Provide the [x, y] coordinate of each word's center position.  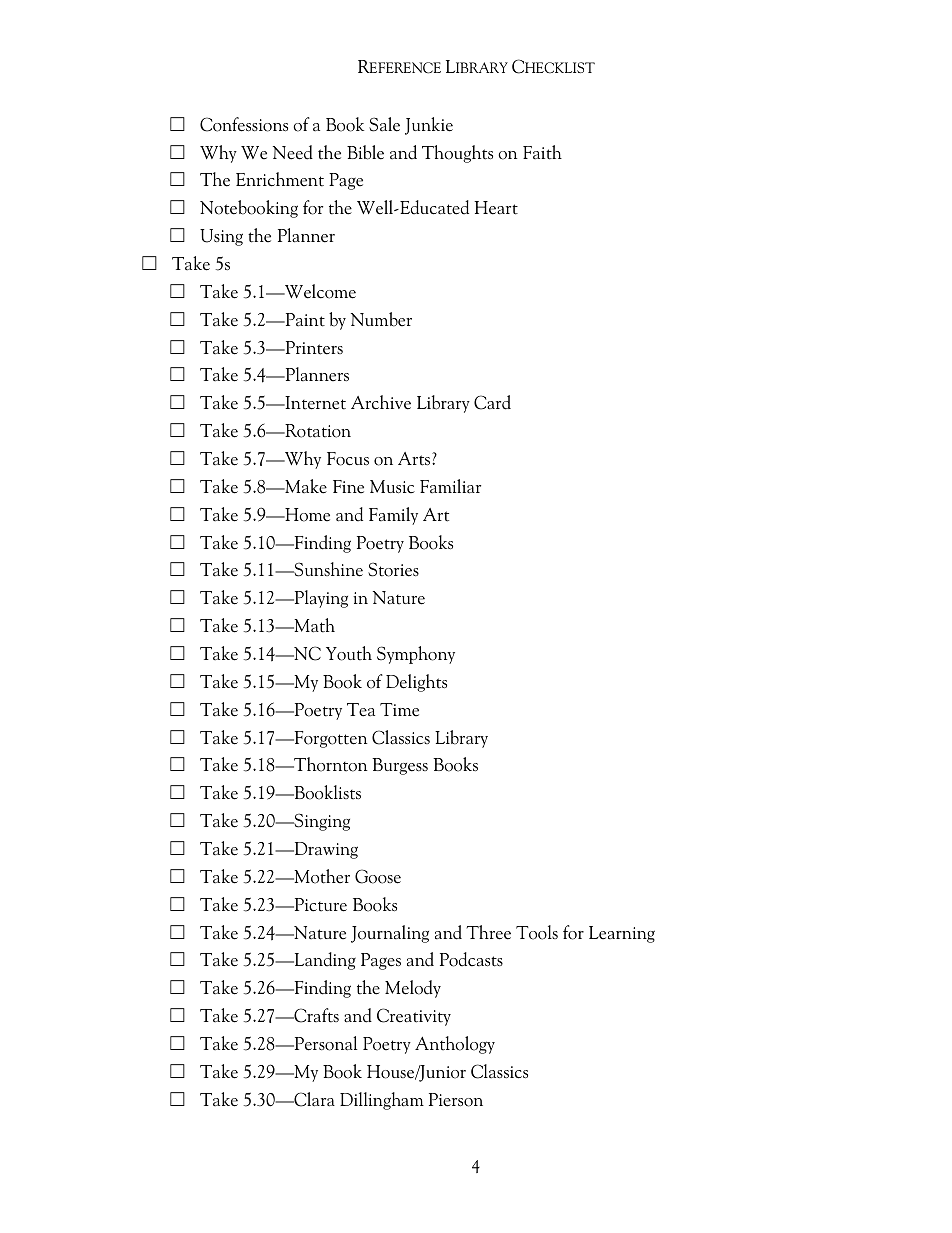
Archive [381, 402]
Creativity [414, 1017]
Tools [537, 932]
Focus [348, 459]
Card [492, 402]
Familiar [450, 486]
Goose [378, 876]
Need [293, 152]
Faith [542, 152]
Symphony [416, 655]
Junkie [429, 126]
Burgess [400, 766]
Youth [349, 653]
